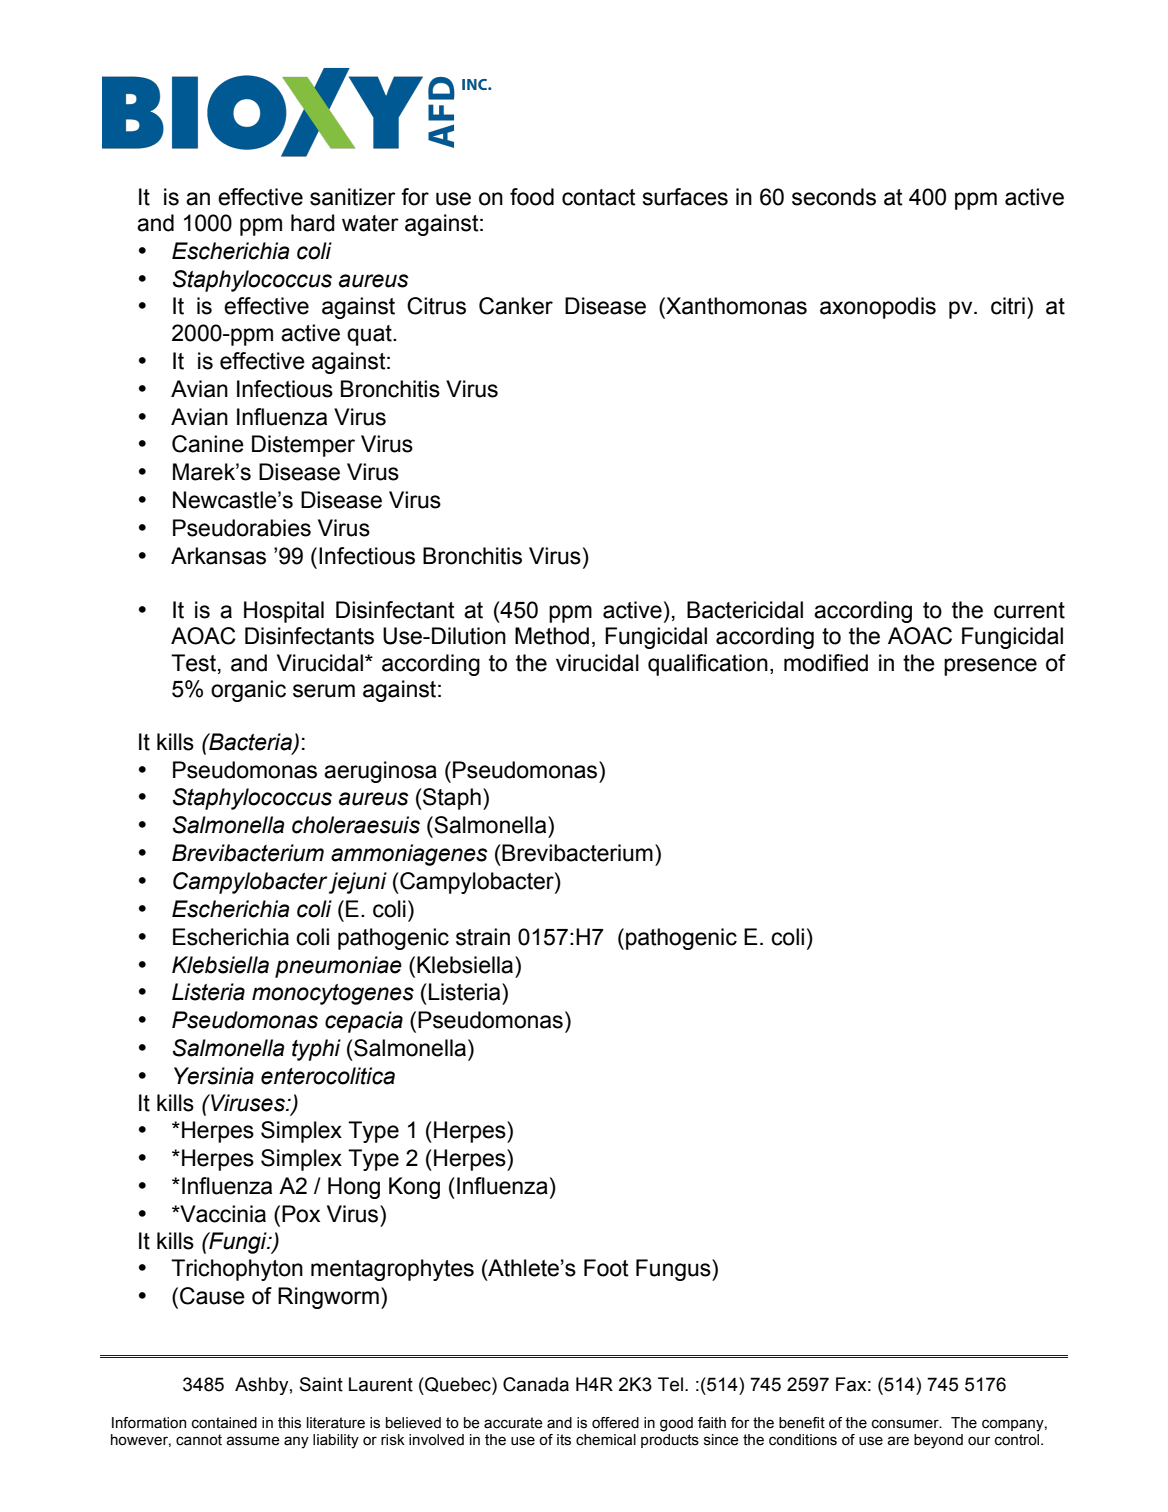  What do you see at coordinates (224, 1423) in the page?
I see `contained` at bounding box center [224, 1423].
